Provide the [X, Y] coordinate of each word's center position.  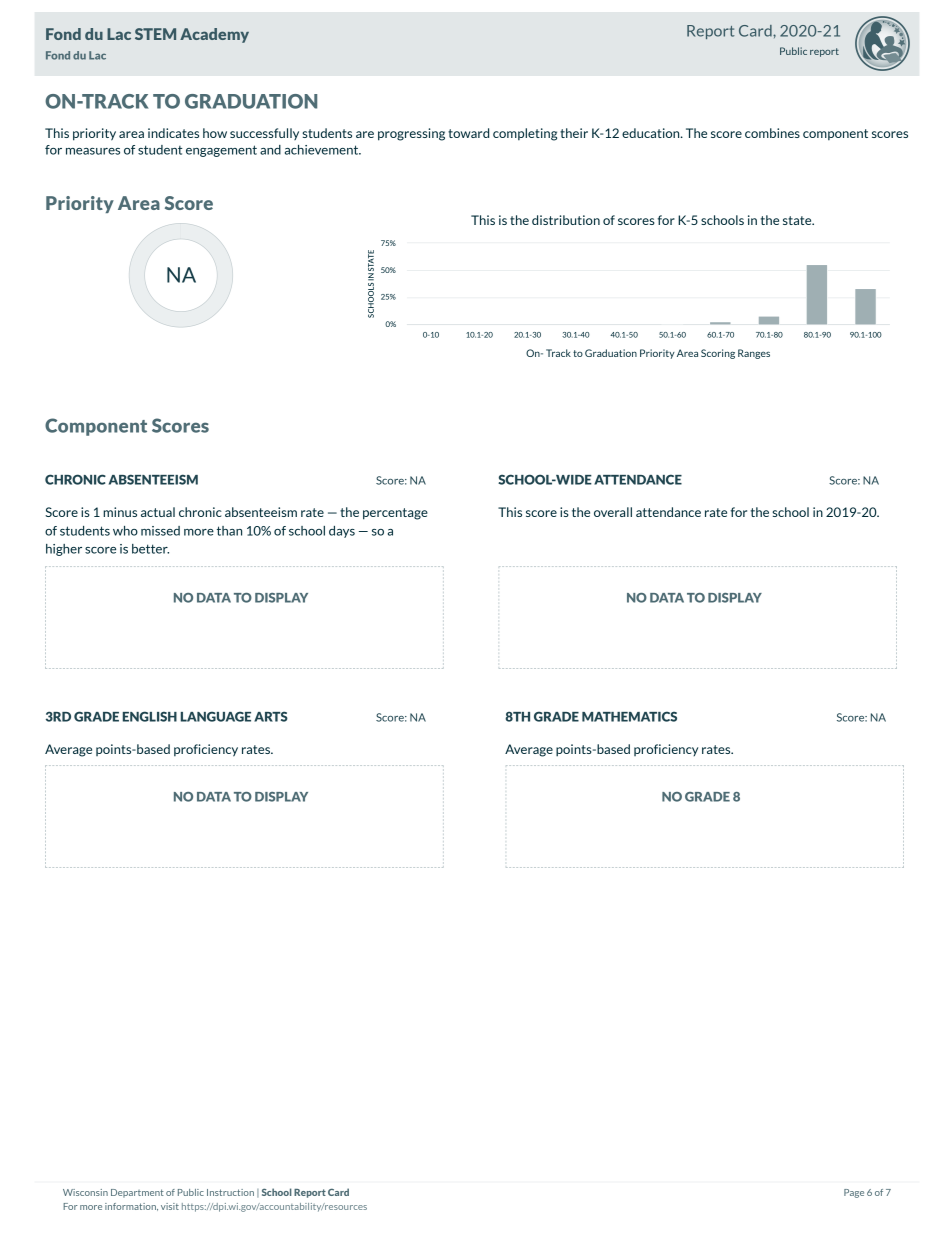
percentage [395, 514]
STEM [155, 34]
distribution [566, 220]
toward [468, 133]
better [150, 549]
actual [158, 512]
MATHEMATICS [629, 716]
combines [772, 133]
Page [854, 1193]
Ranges [754, 354]
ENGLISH [150, 716]
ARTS [271, 716]
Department [137, 1193]
